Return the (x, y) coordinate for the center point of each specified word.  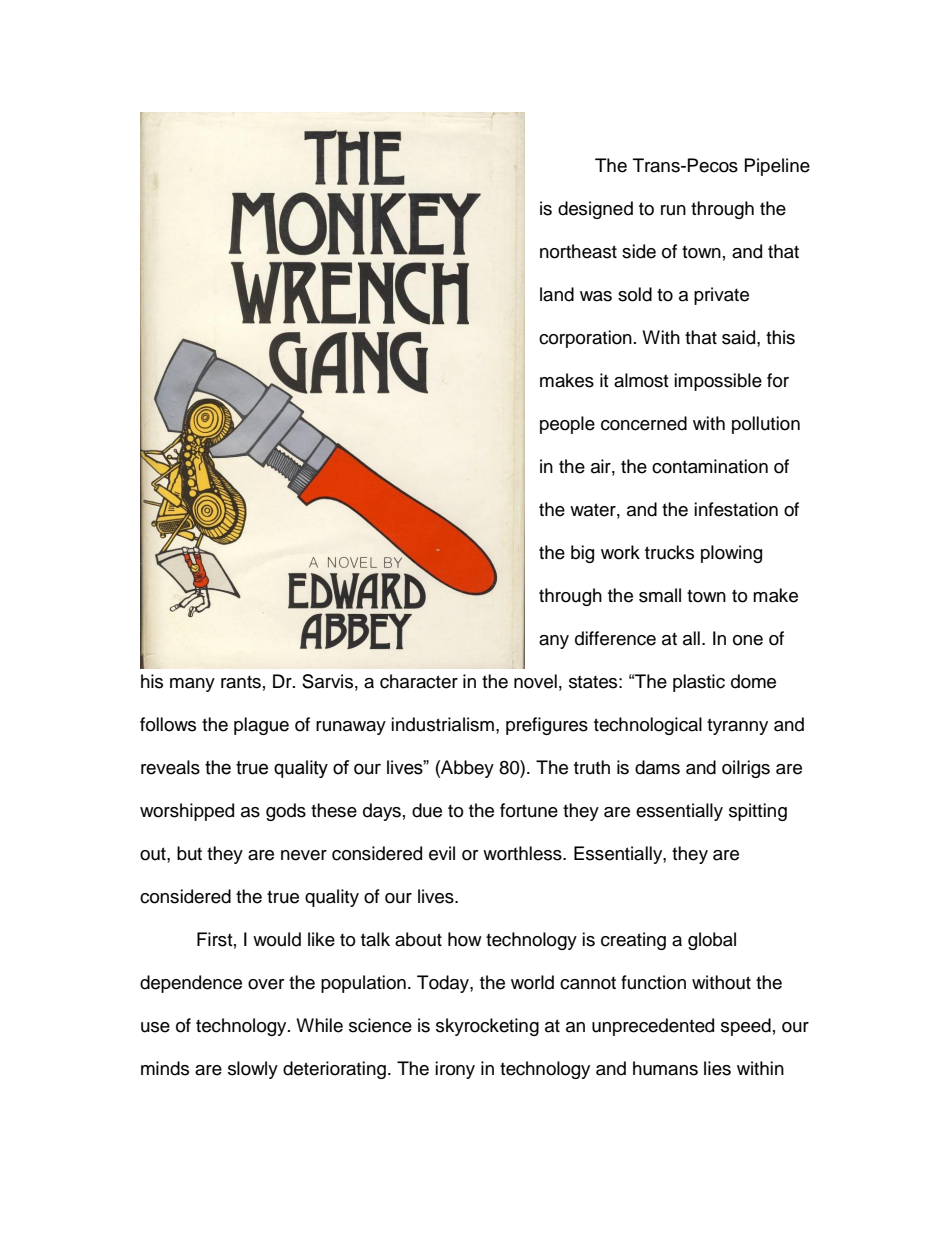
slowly (253, 1070)
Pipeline (777, 167)
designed (595, 210)
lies (717, 1068)
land (557, 294)
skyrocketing (487, 1027)
